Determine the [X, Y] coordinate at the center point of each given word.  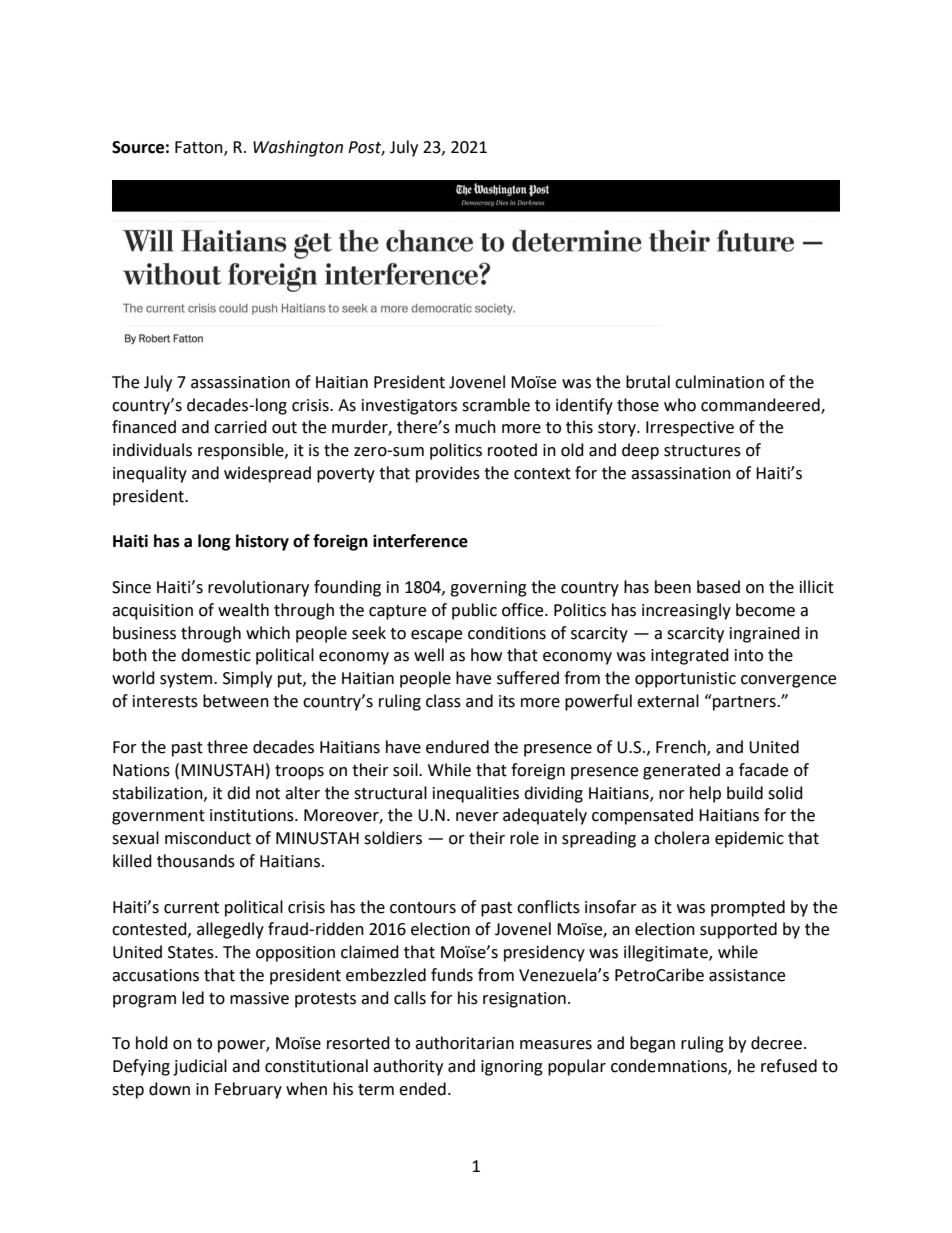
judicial [200, 1067]
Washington [298, 148]
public [474, 611]
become [765, 610]
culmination [719, 382]
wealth [243, 610]
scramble [496, 405]
